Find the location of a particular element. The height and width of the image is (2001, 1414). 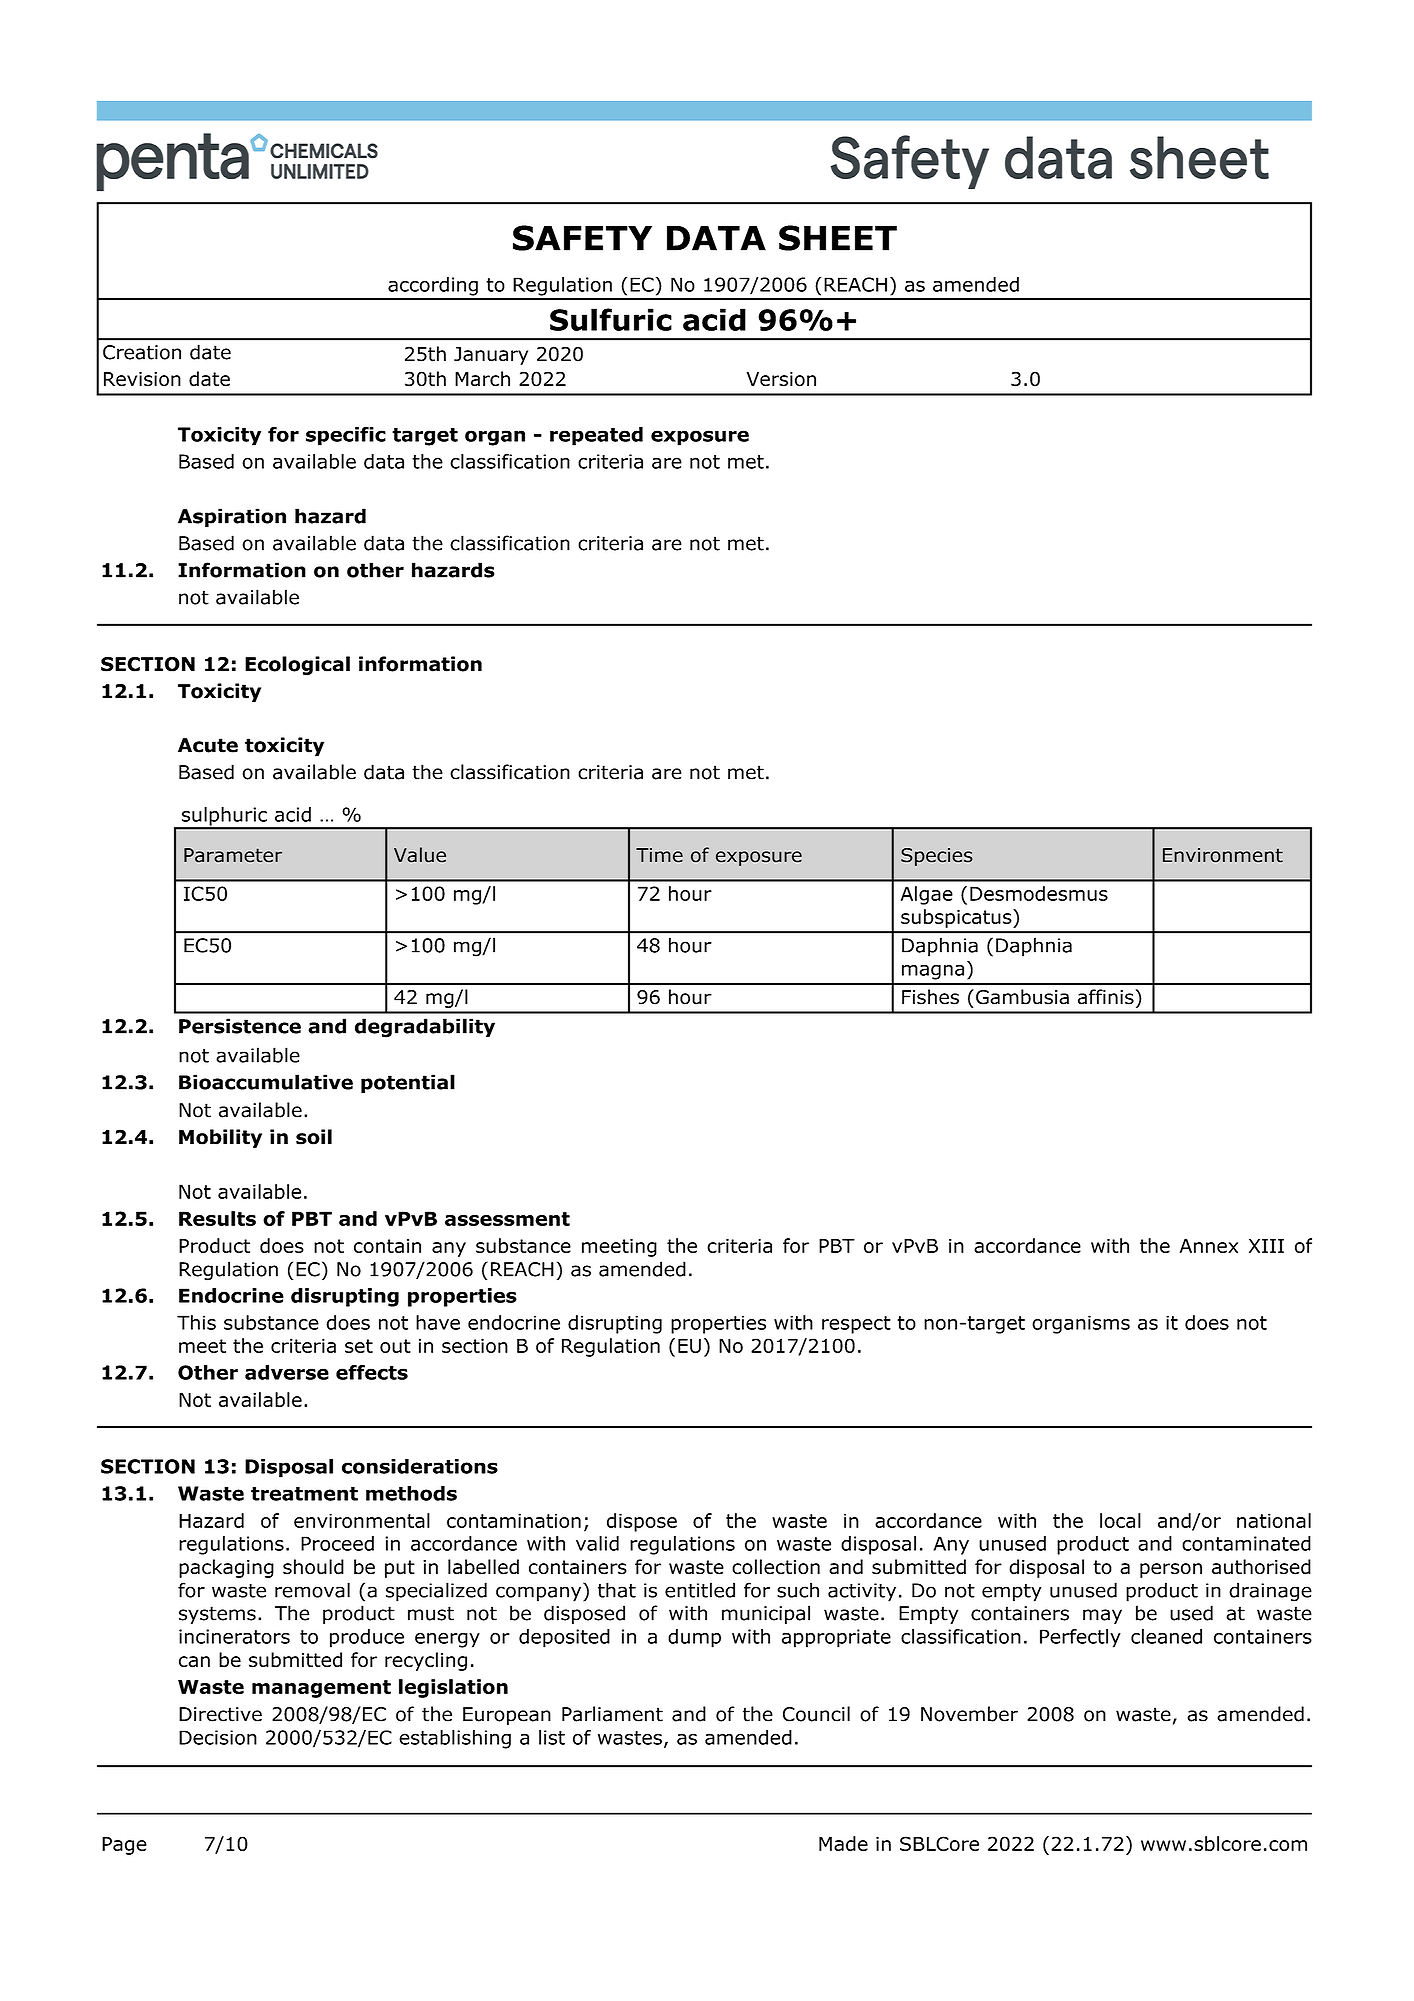

local is located at coordinates (1120, 1520).
